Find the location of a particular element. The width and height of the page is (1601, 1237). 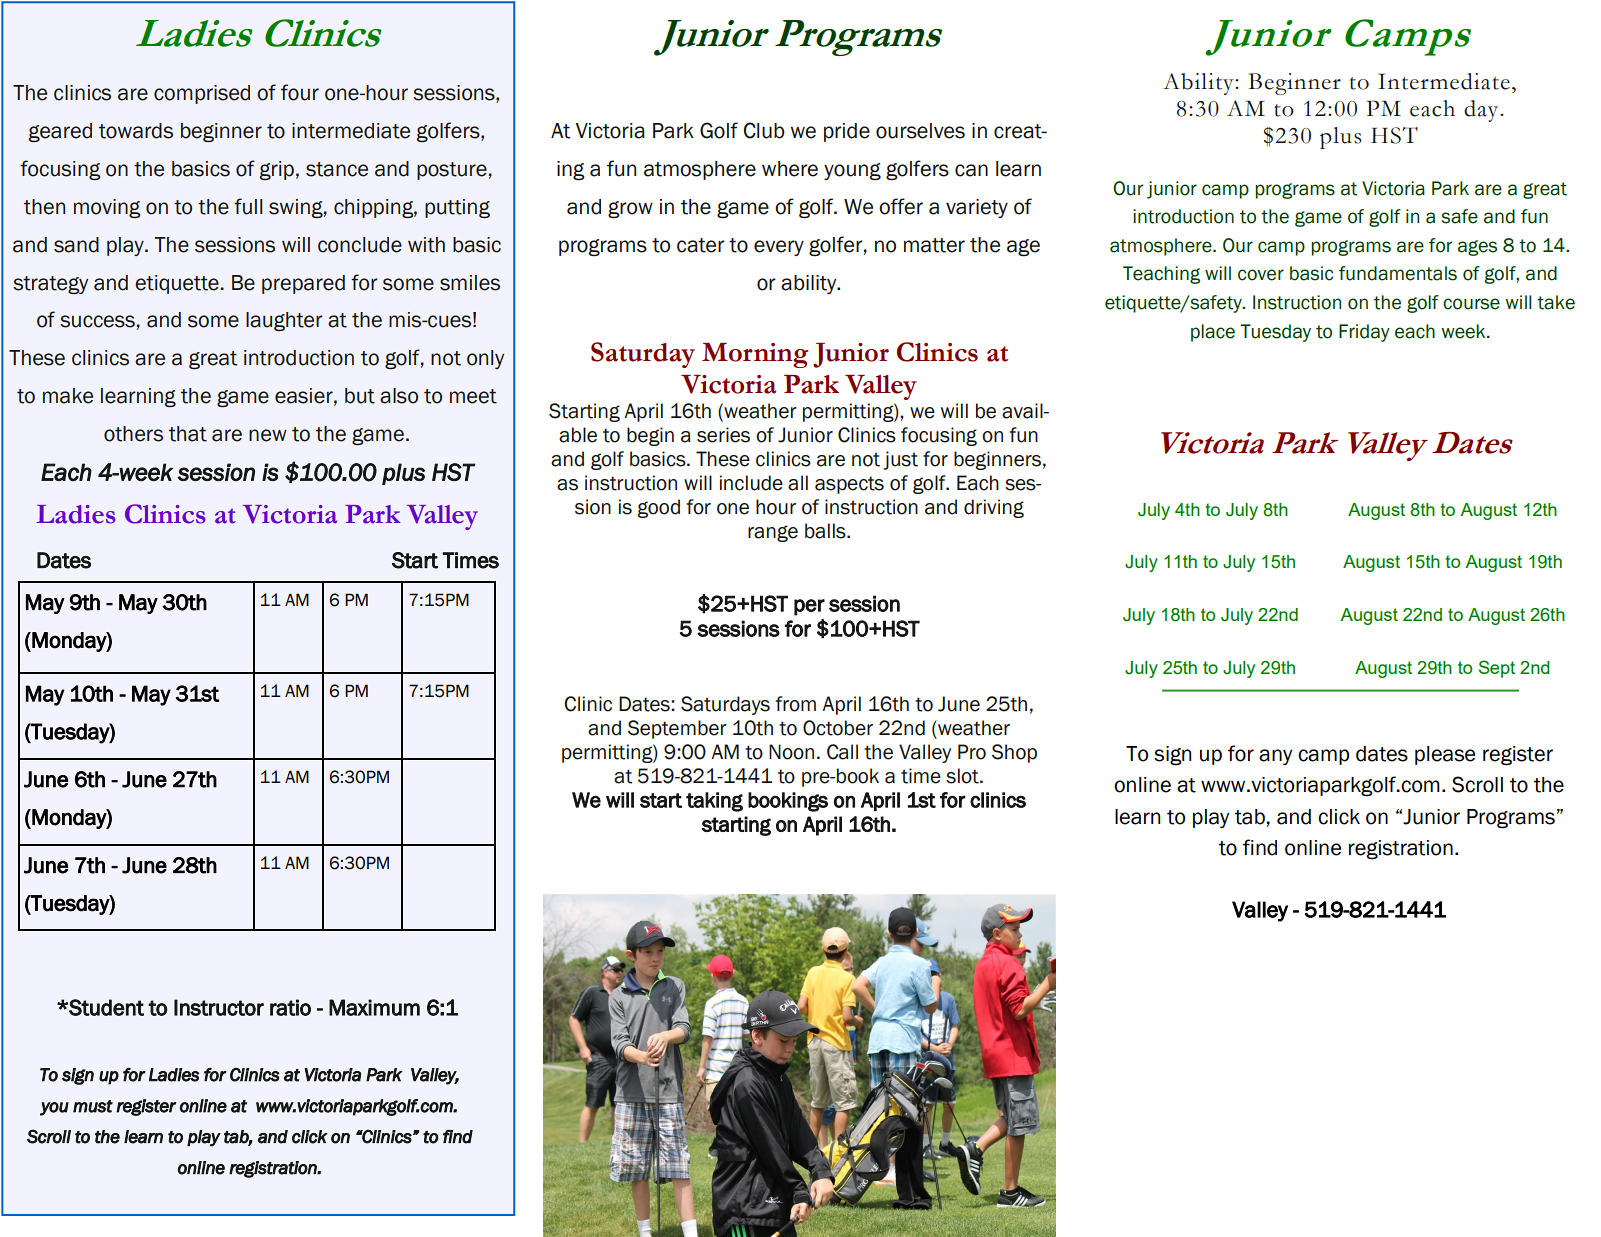

Friday is located at coordinates (1364, 333).
